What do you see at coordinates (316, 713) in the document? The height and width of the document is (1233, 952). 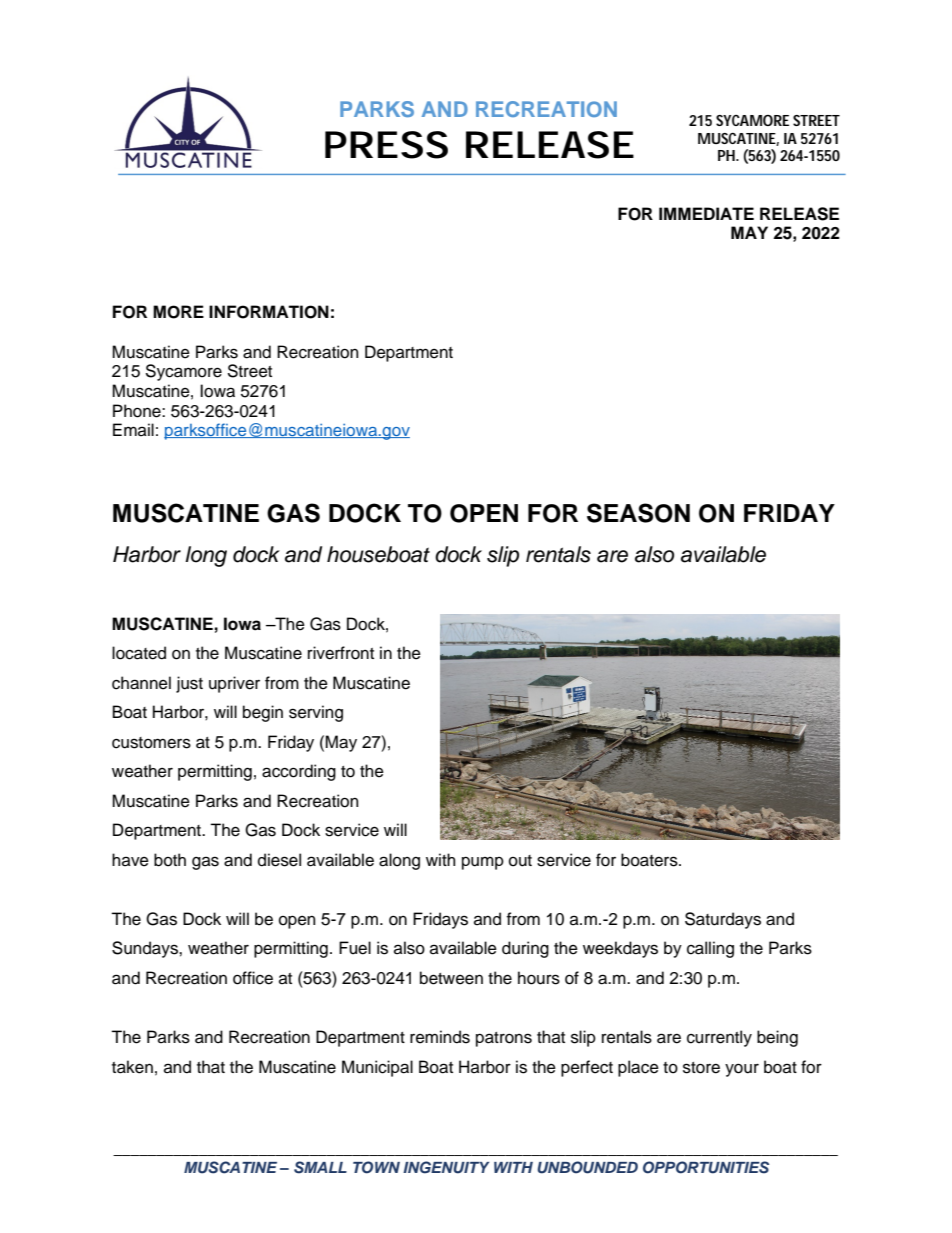 I see `serving` at bounding box center [316, 713].
